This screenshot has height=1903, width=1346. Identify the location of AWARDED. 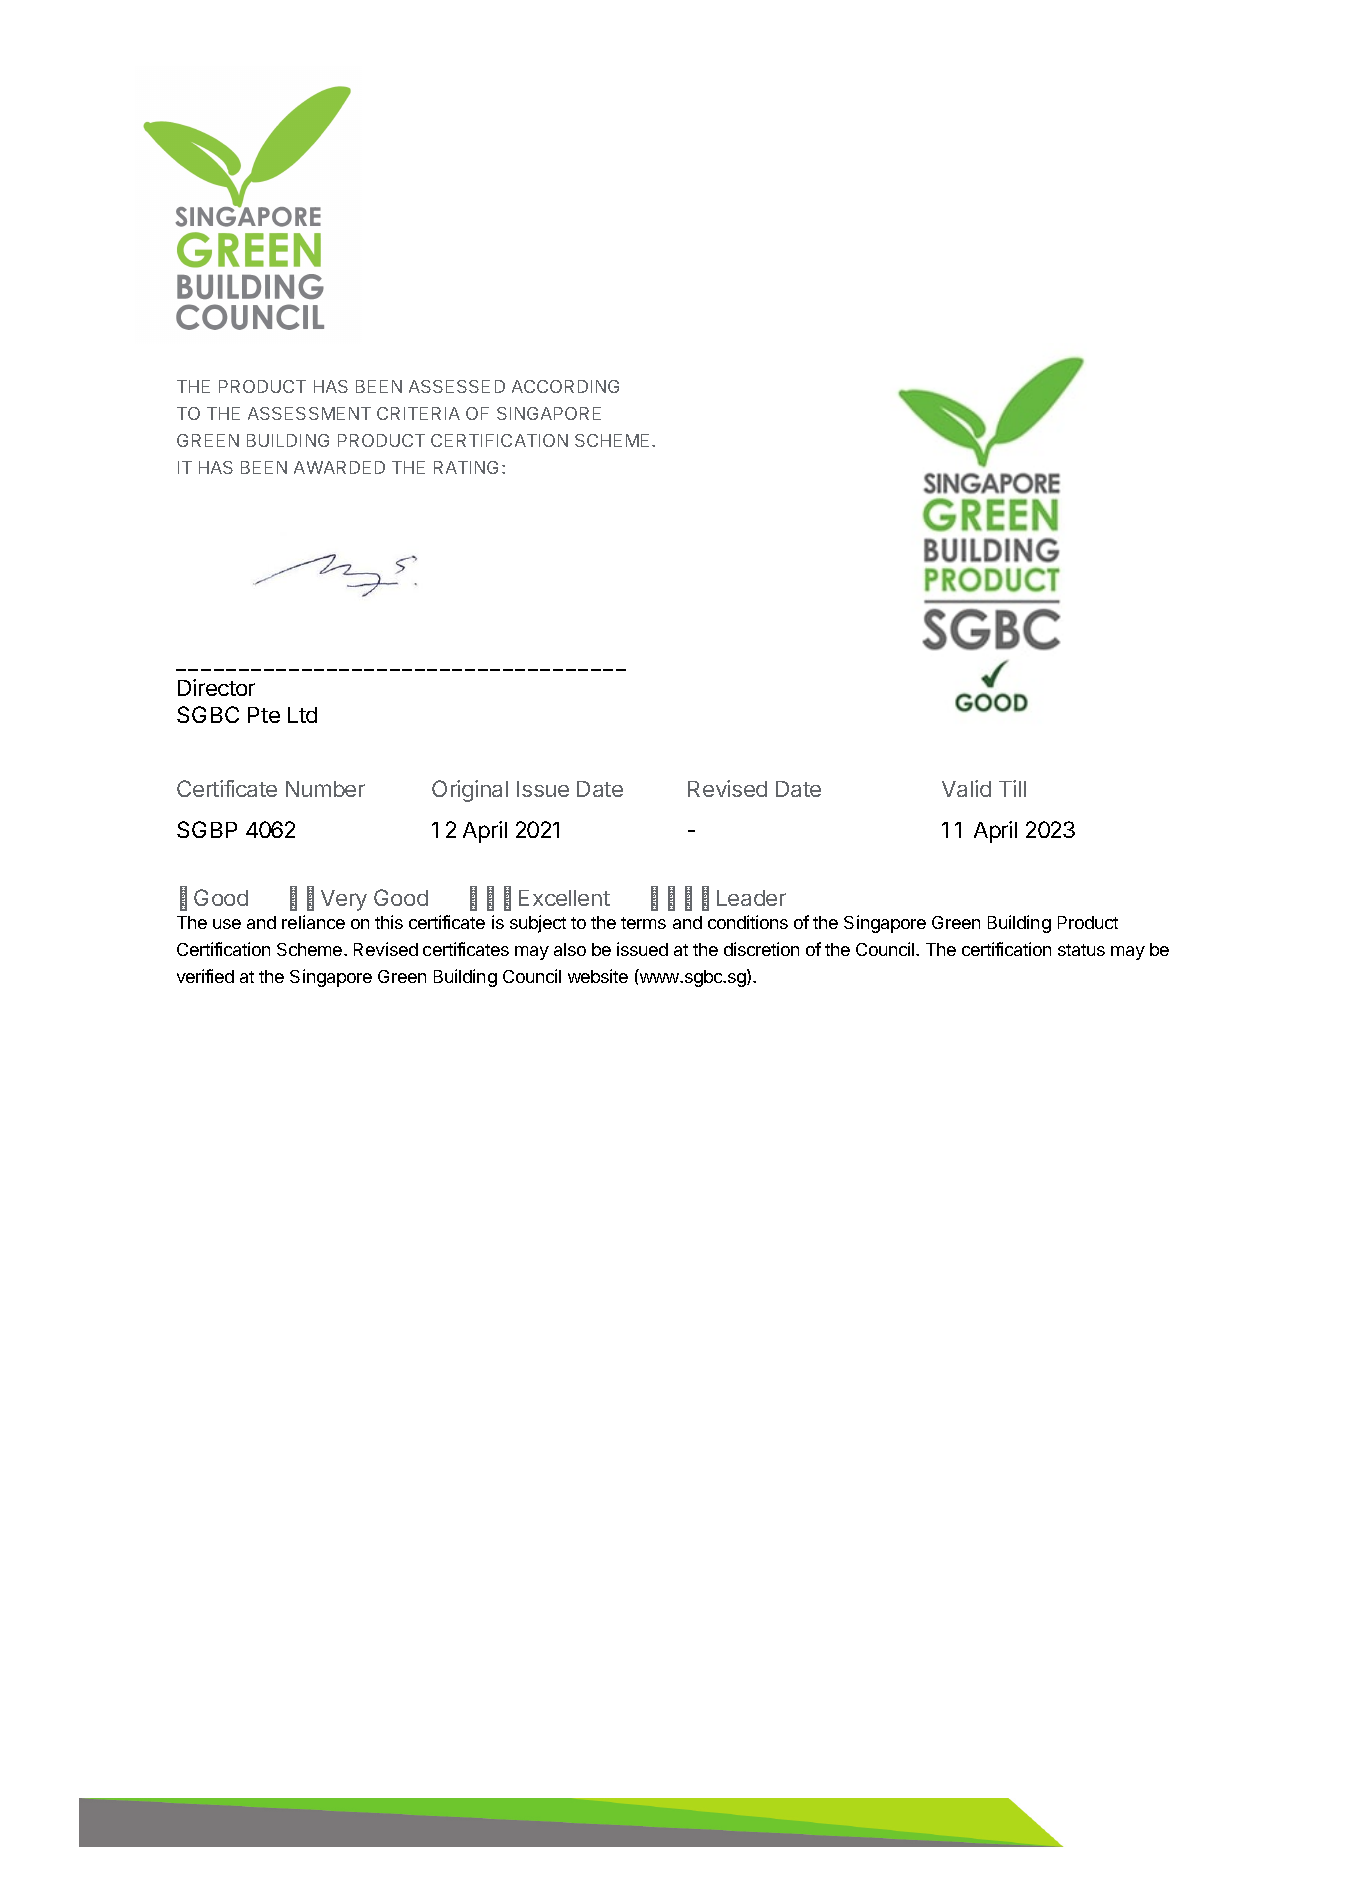
(339, 467).
